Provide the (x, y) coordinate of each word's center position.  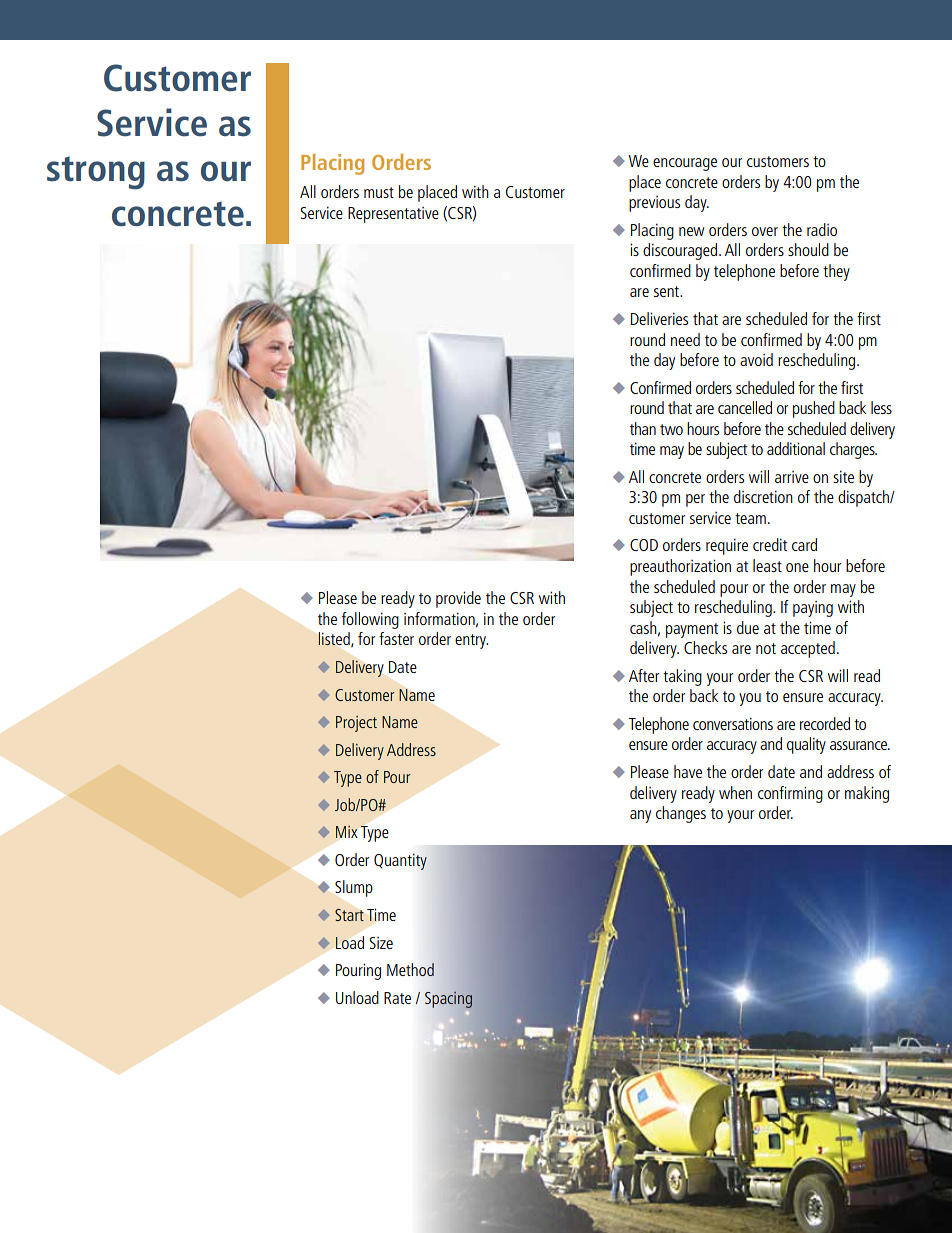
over (765, 231)
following (370, 620)
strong (96, 173)
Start (349, 915)
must (379, 192)
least (767, 565)
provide (458, 599)
